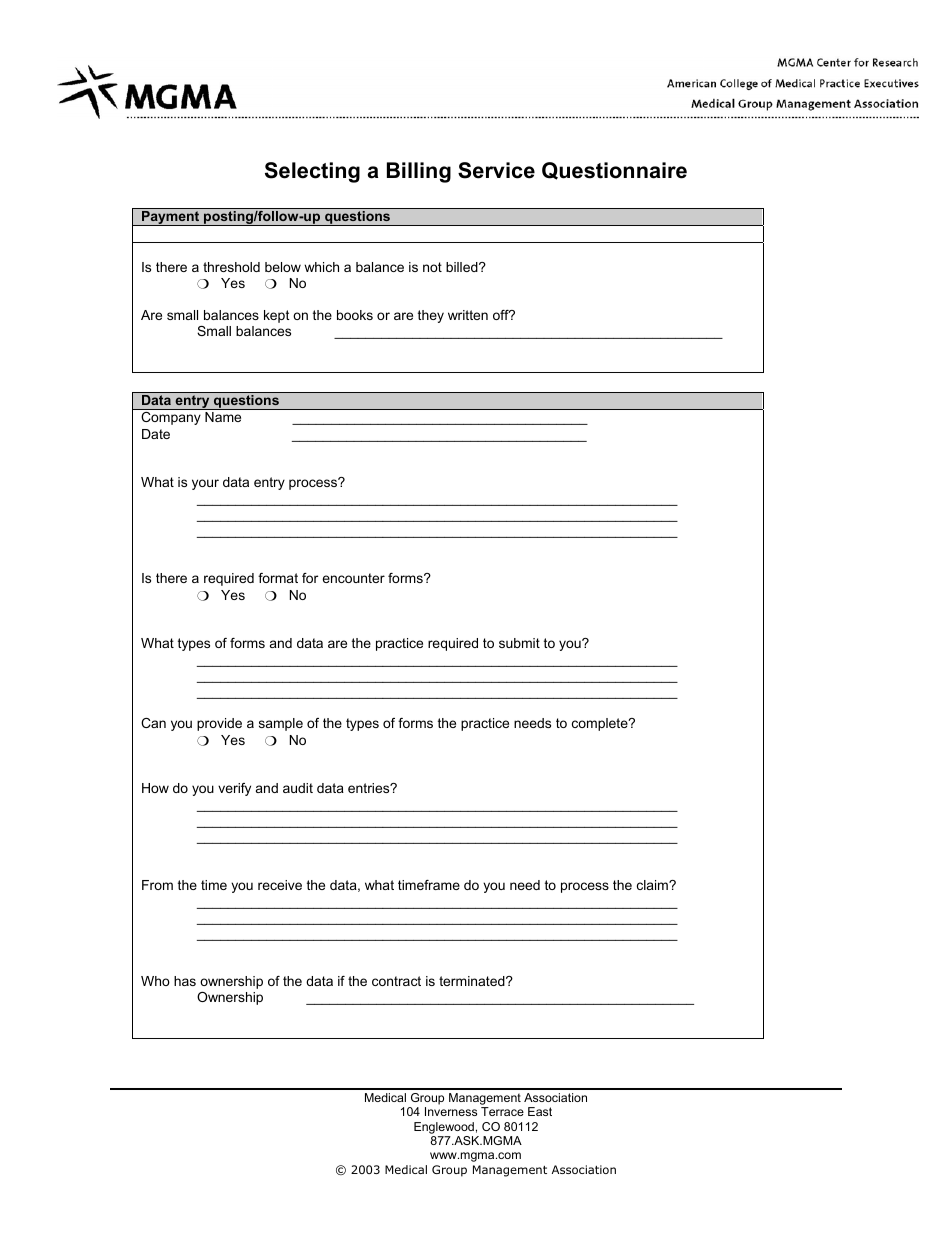 The image size is (952, 1233). I want to click on has, so click(185, 981).
